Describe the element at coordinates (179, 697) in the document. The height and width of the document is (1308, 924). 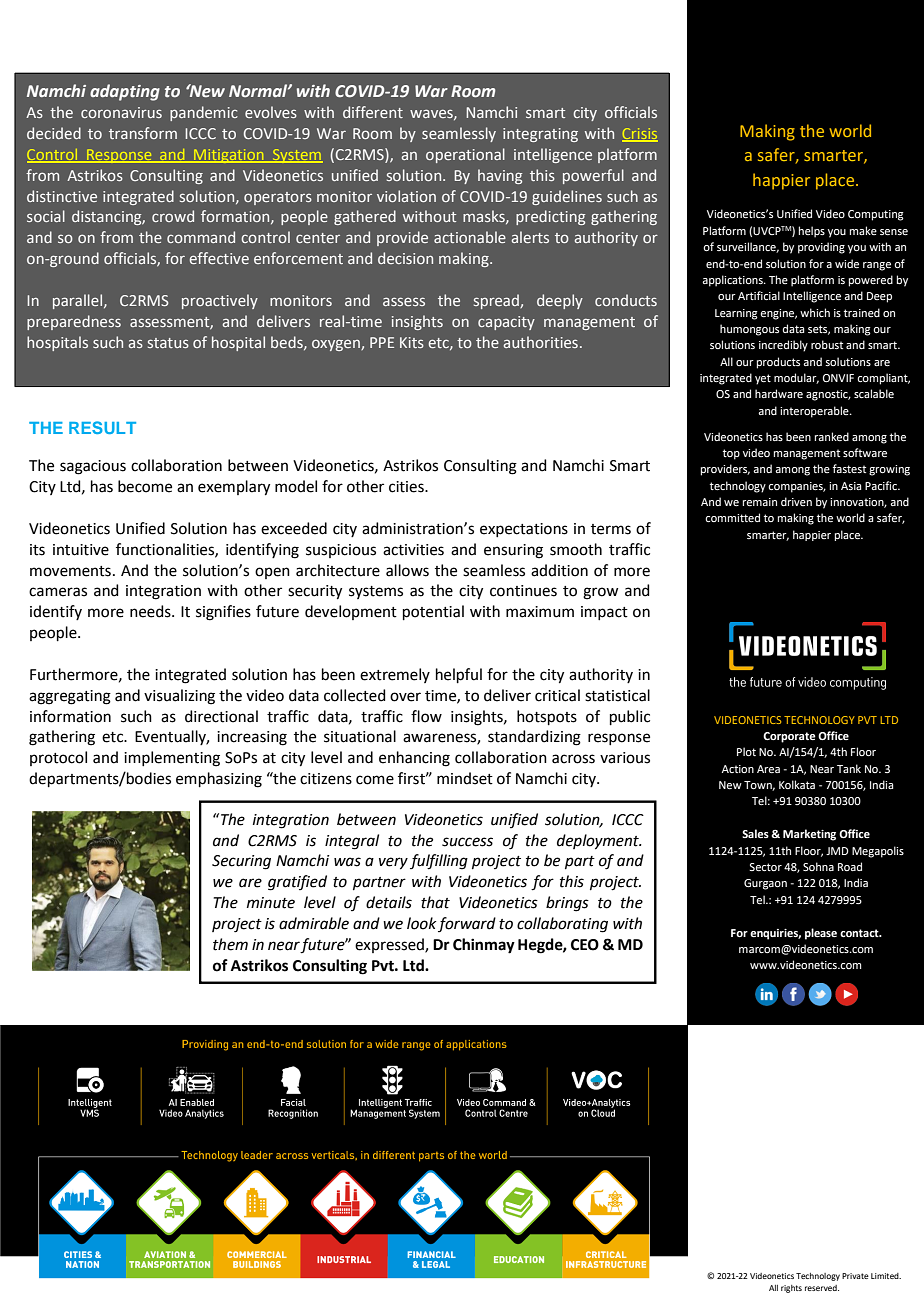
I see `visualizing` at that location.
